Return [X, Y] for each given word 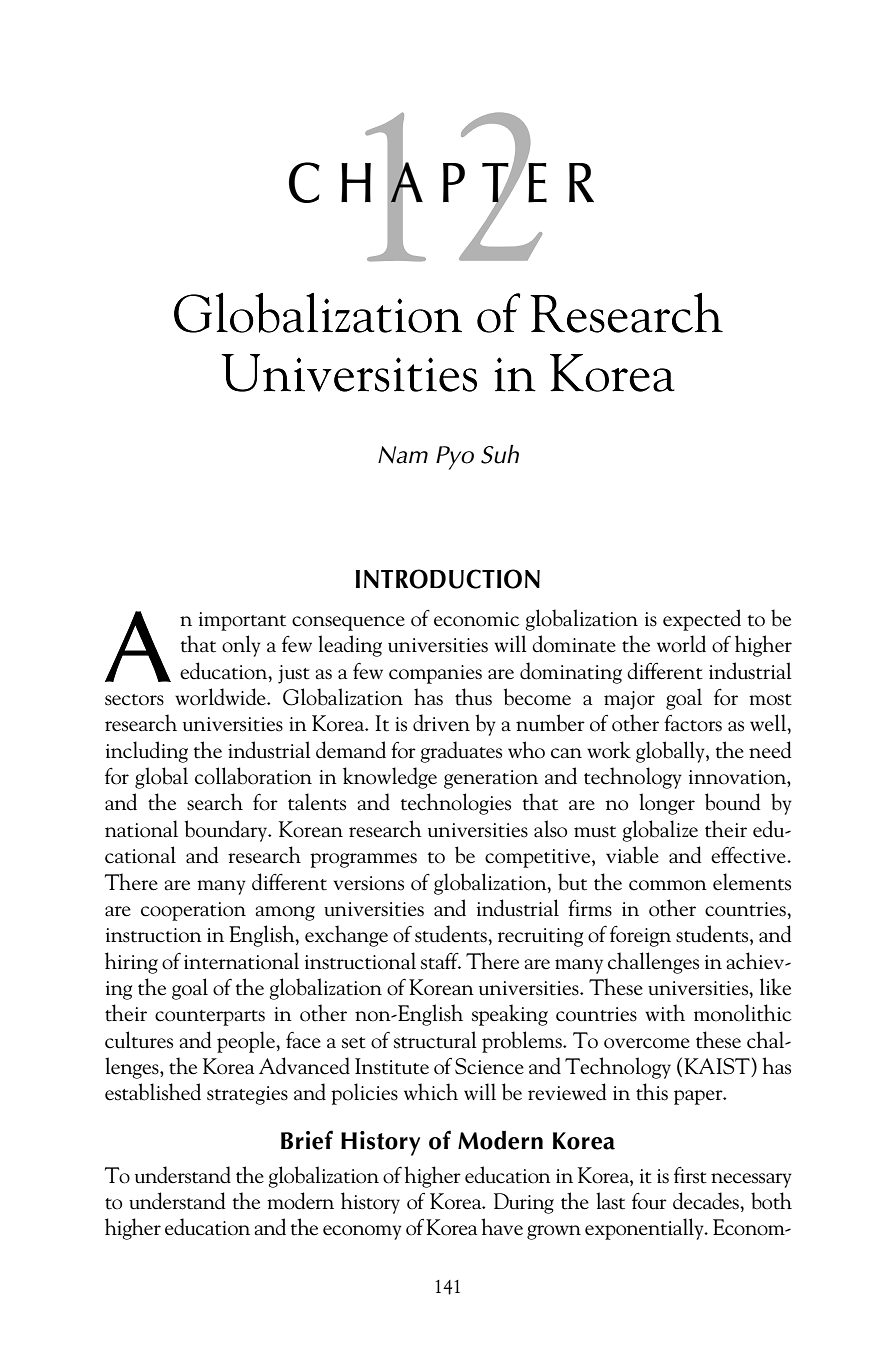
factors [693, 723]
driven [441, 723]
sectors [134, 700]
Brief [307, 1140]
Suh [500, 454]
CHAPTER [441, 182]
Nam [403, 455]
